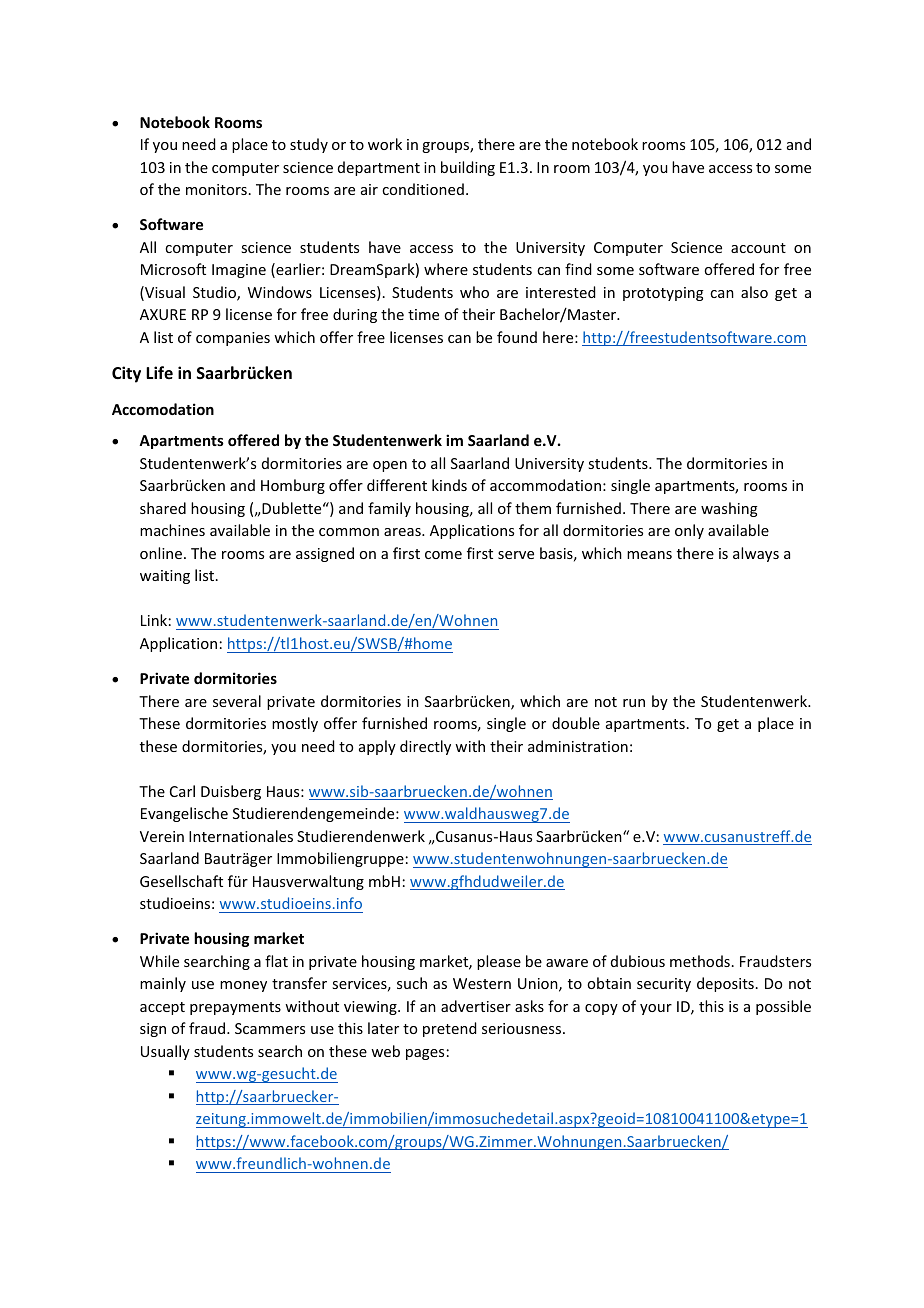  Describe the element at coordinates (634, 703) in the document. I see `run` at that location.
